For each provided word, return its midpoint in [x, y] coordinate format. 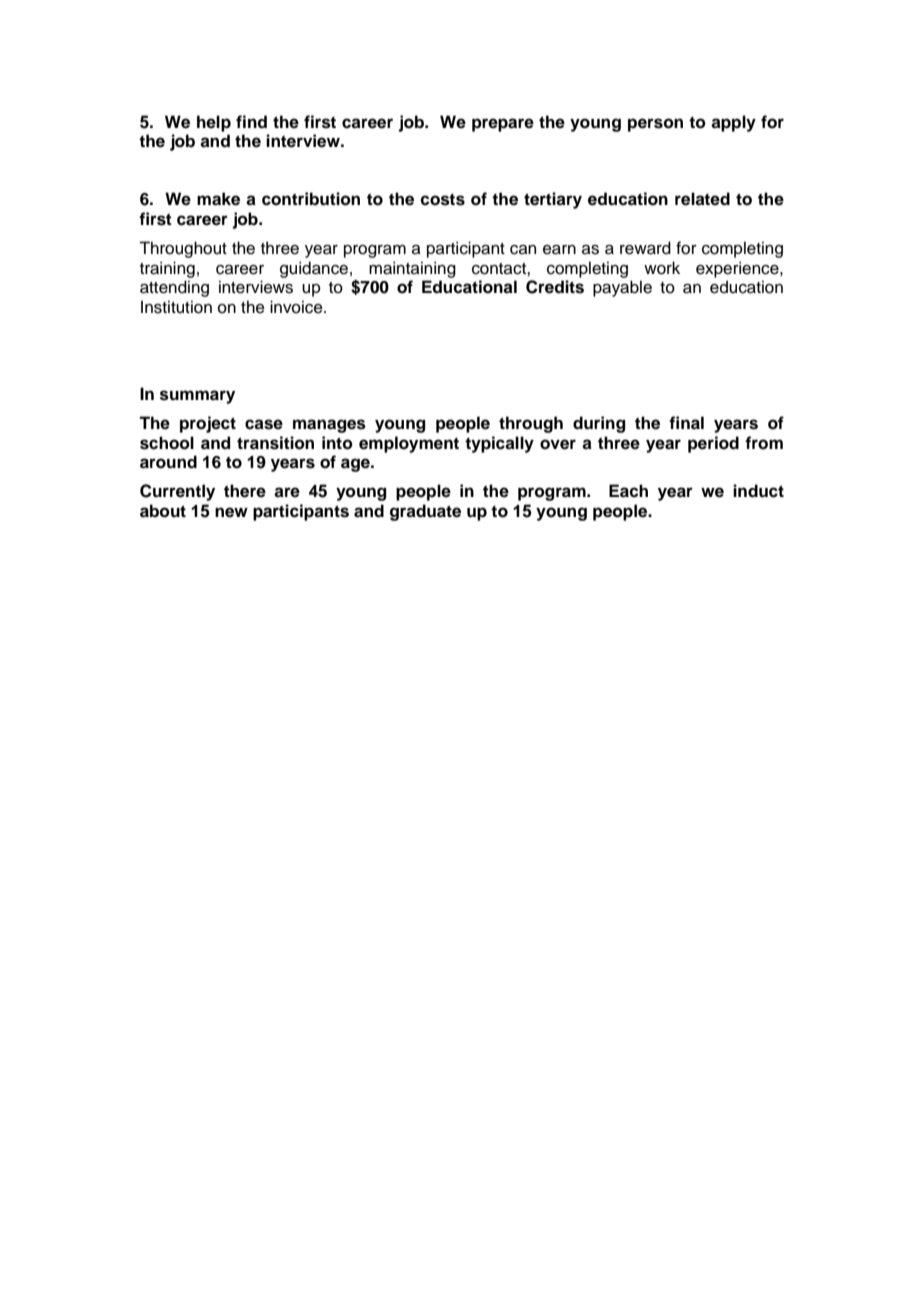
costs [442, 200]
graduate [425, 512]
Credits [555, 287]
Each [628, 491]
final [686, 423]
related [702, 199]
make [218, 199]
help [214, 123]
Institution [176, 307]
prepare [503, 125]
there [245, 491]
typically [499, 444]
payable [622, 288]
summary [197, 397]
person [655, 125]
